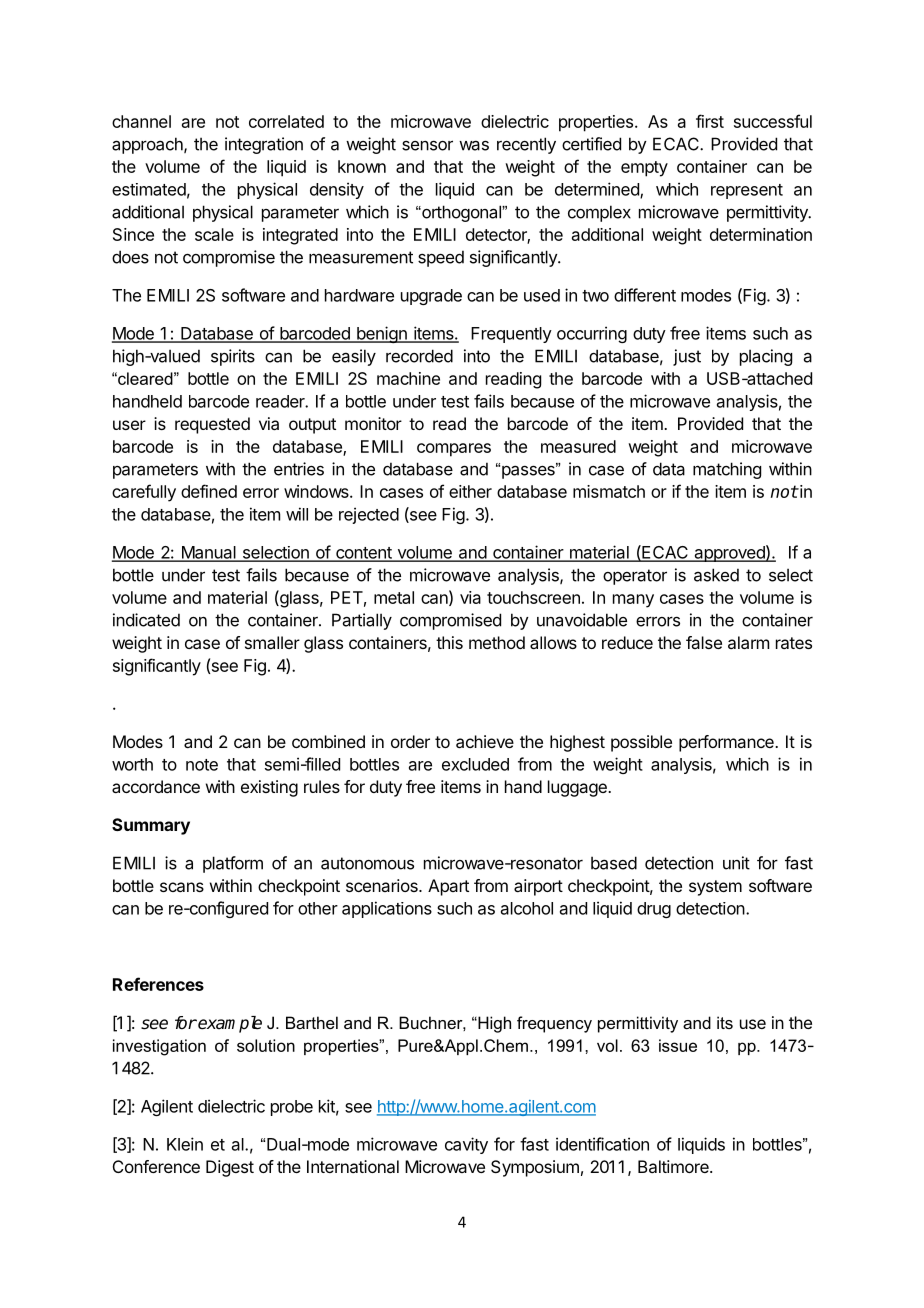  Describe the element at coordinates (272, 642) in the page. I see `smaller` at that location.
